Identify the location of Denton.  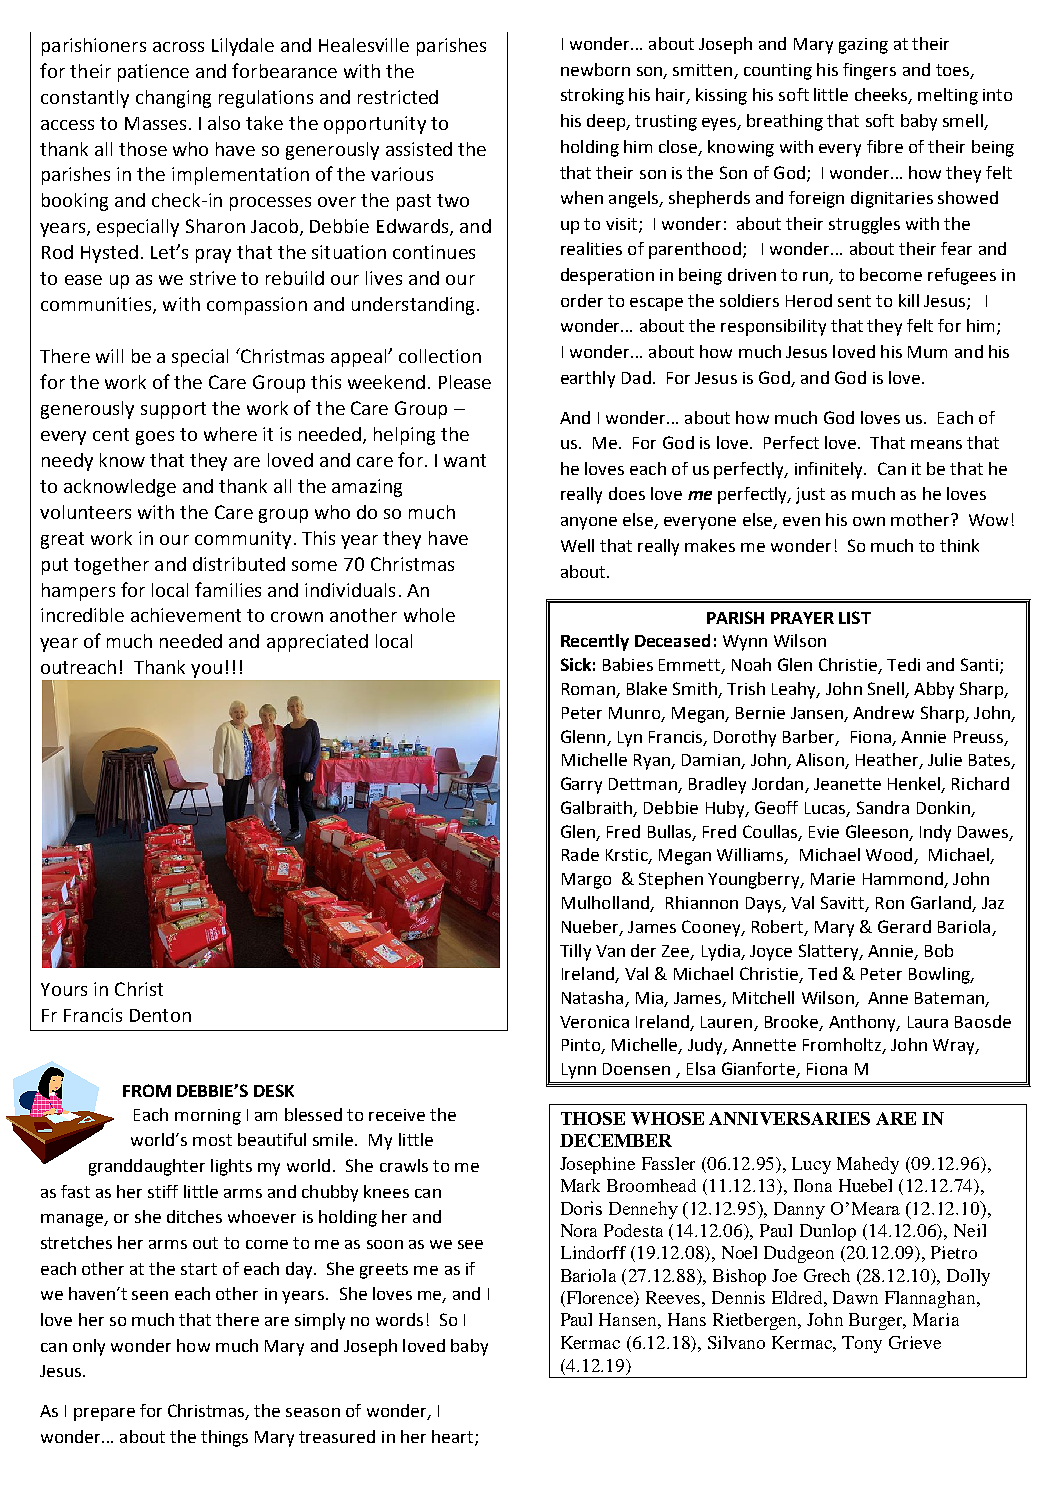
(160, 1015).
